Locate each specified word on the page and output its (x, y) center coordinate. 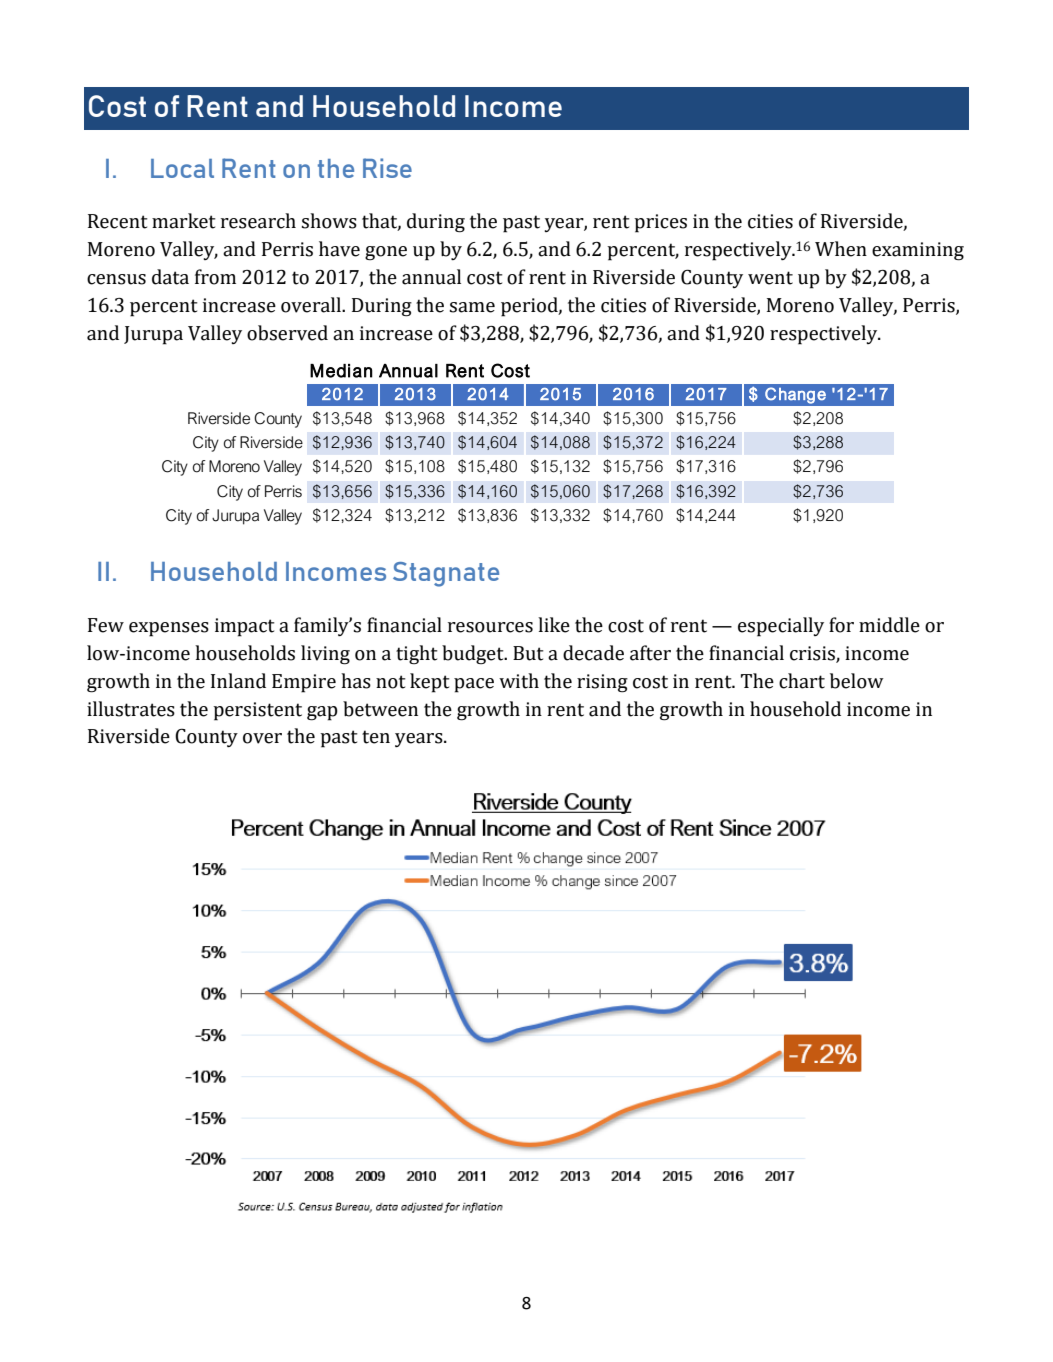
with (519, 681)
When (841, 249)
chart (802, 681)
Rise (387, 168)
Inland (238, 681)
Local (182, 168)
